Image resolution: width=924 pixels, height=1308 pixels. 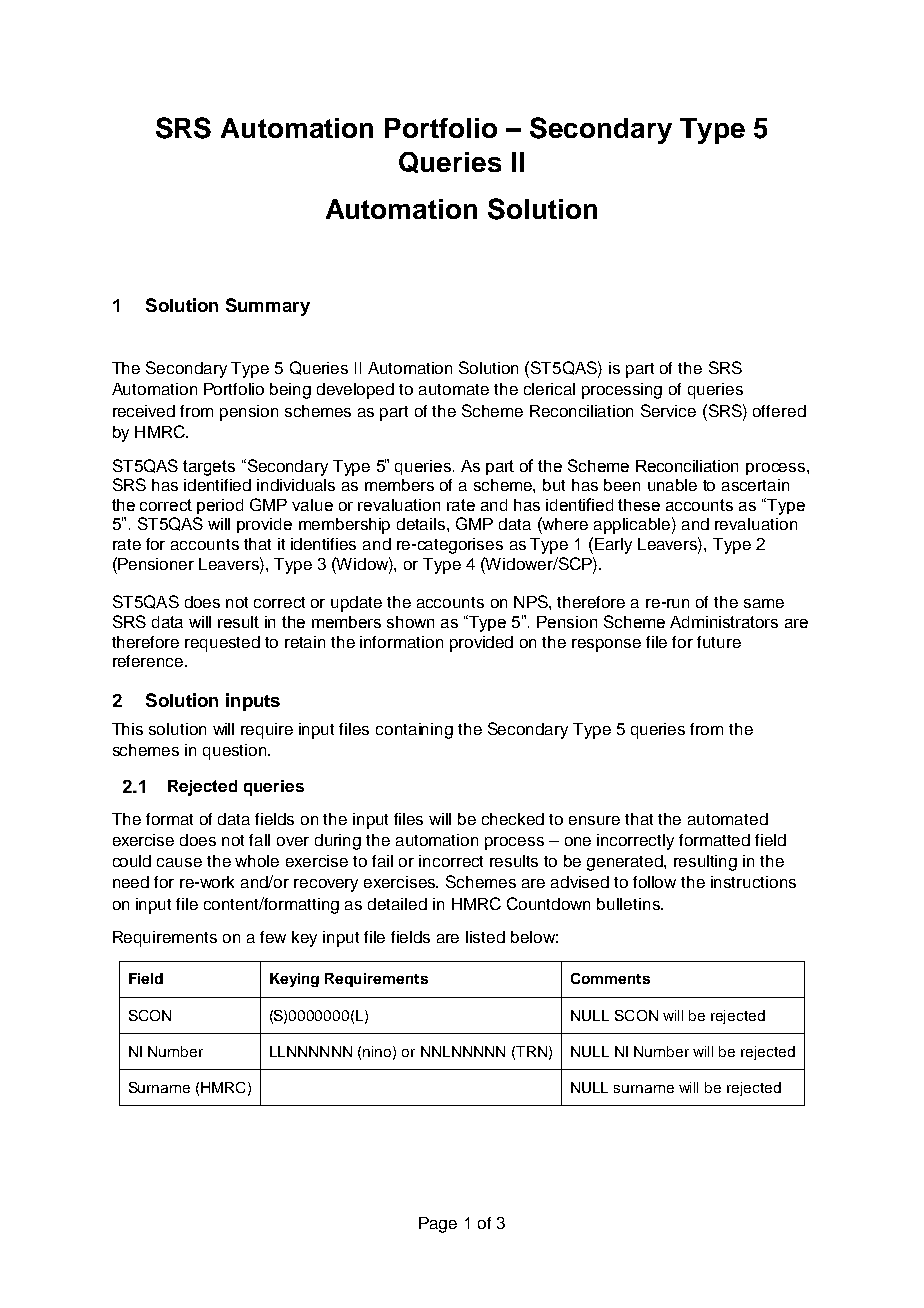 What do you see at coordinates (294, 980) in the screenshot?
I see `Keying` at bounding box center [294, 980].
